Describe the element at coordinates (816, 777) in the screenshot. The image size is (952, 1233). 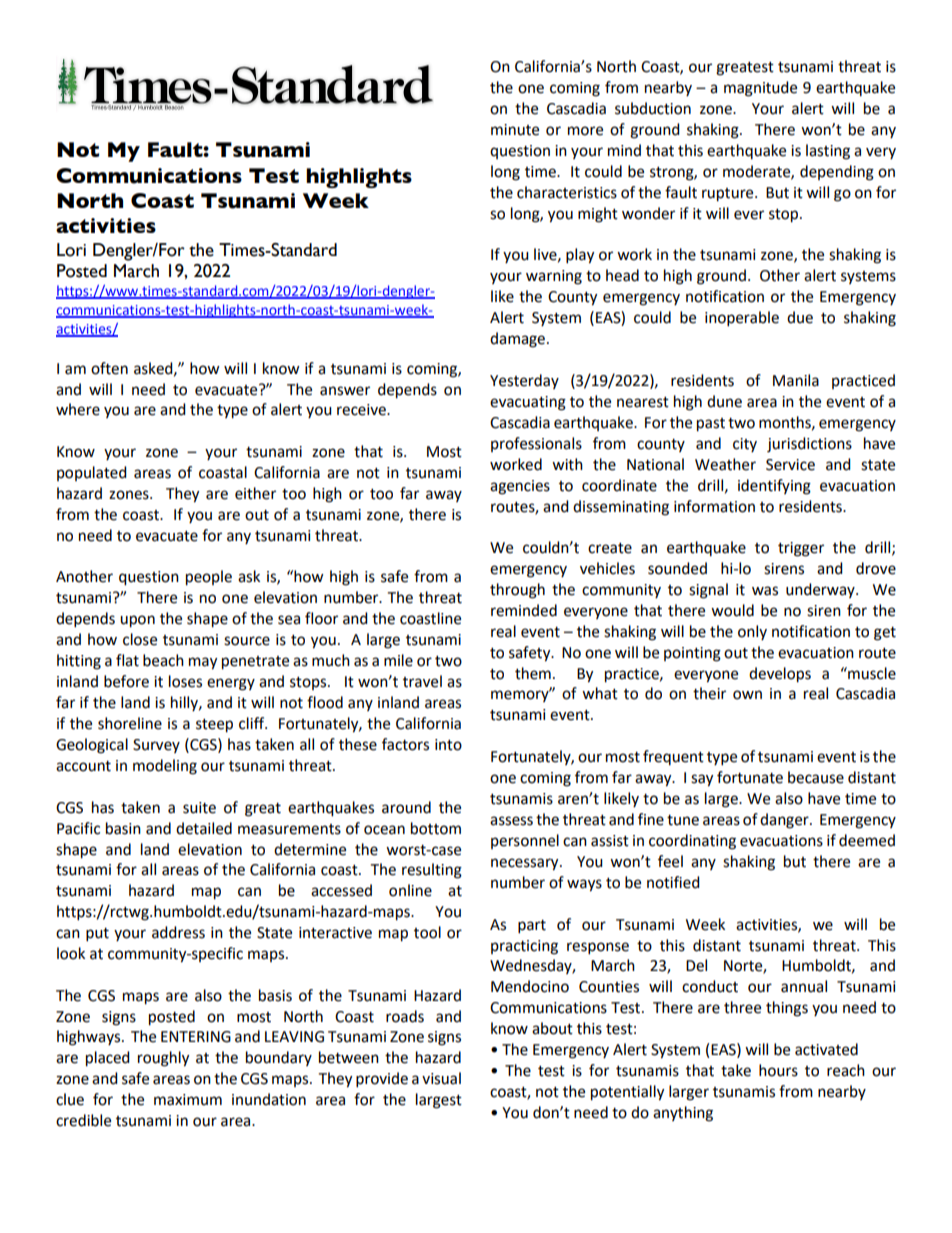
I see `because` at that location.
